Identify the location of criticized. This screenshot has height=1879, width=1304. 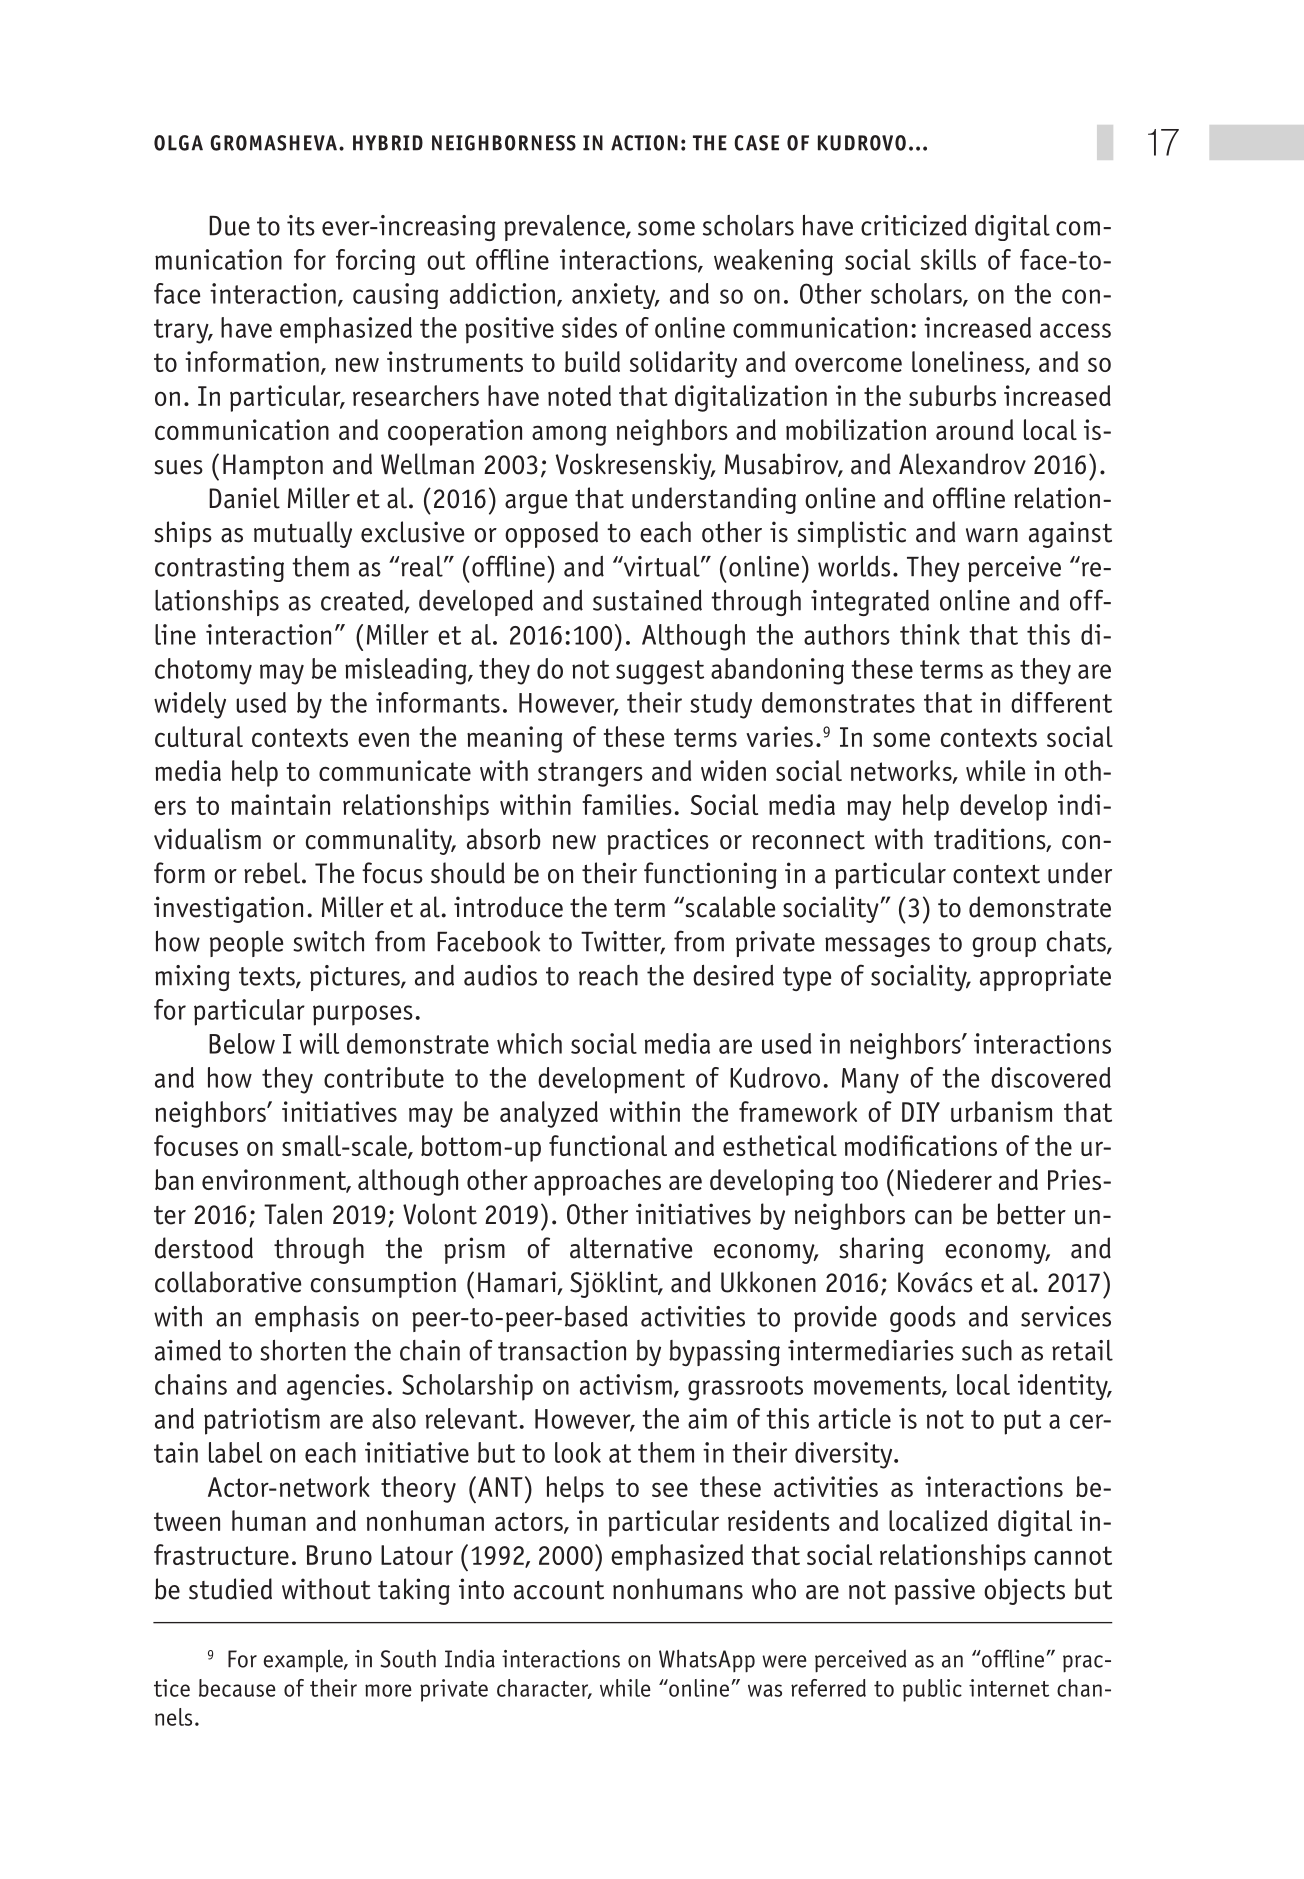
(914, 225).
